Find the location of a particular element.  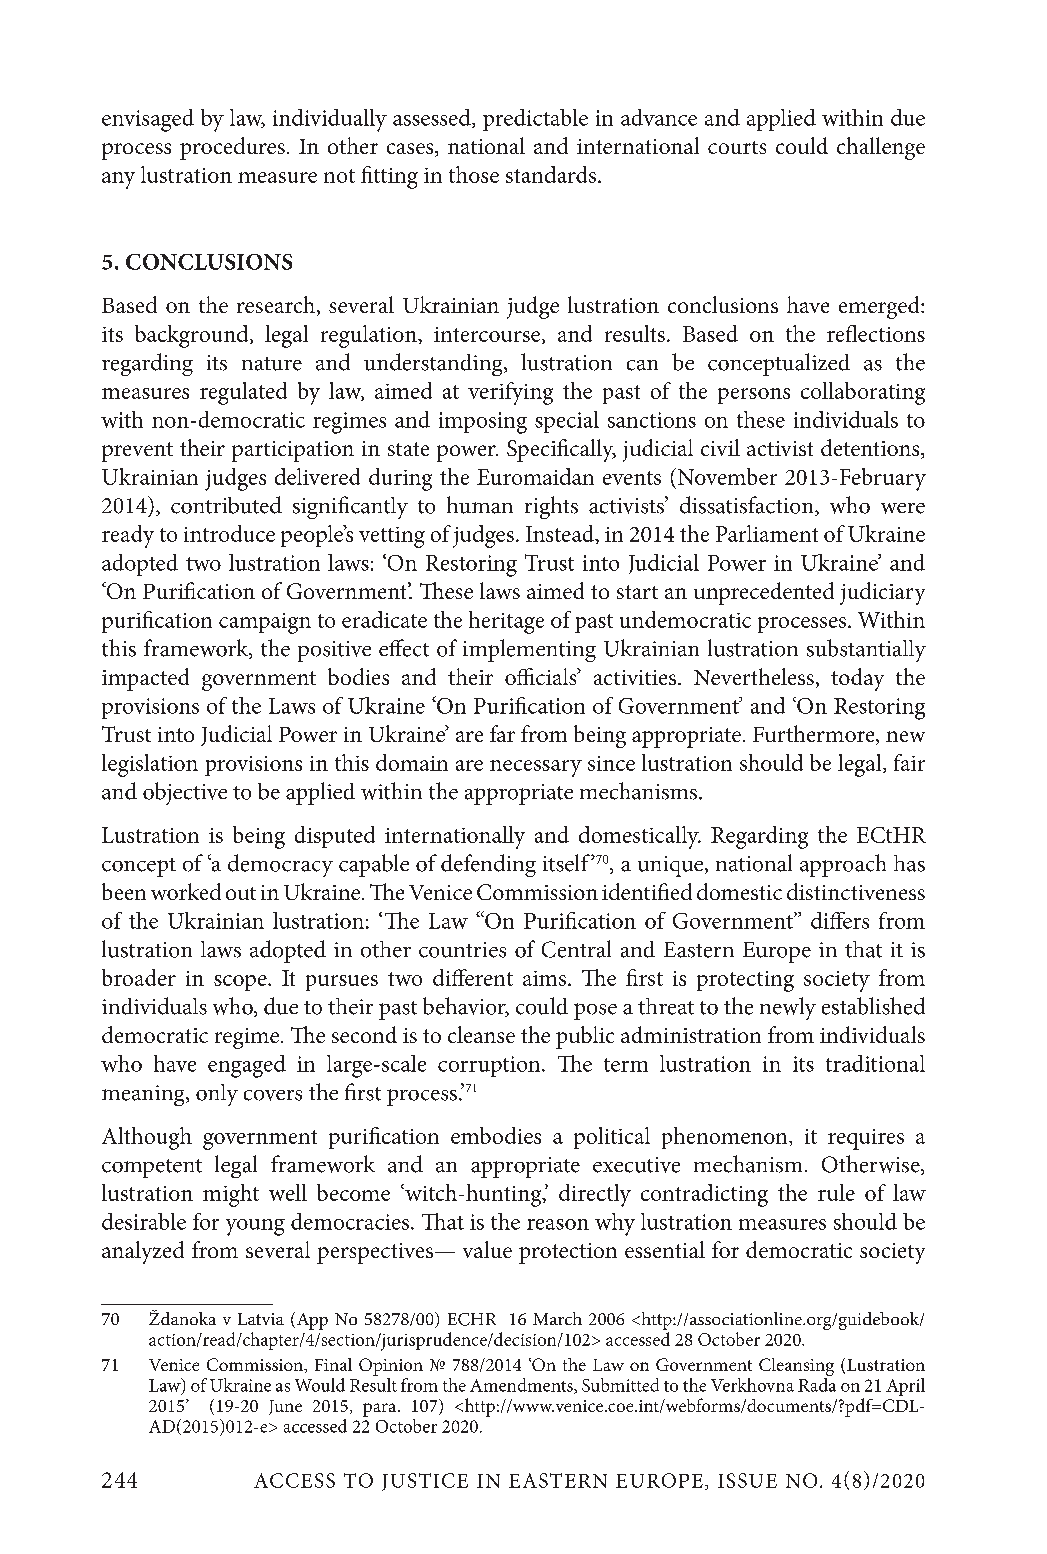

only is located at coordinates (217, 1095).
